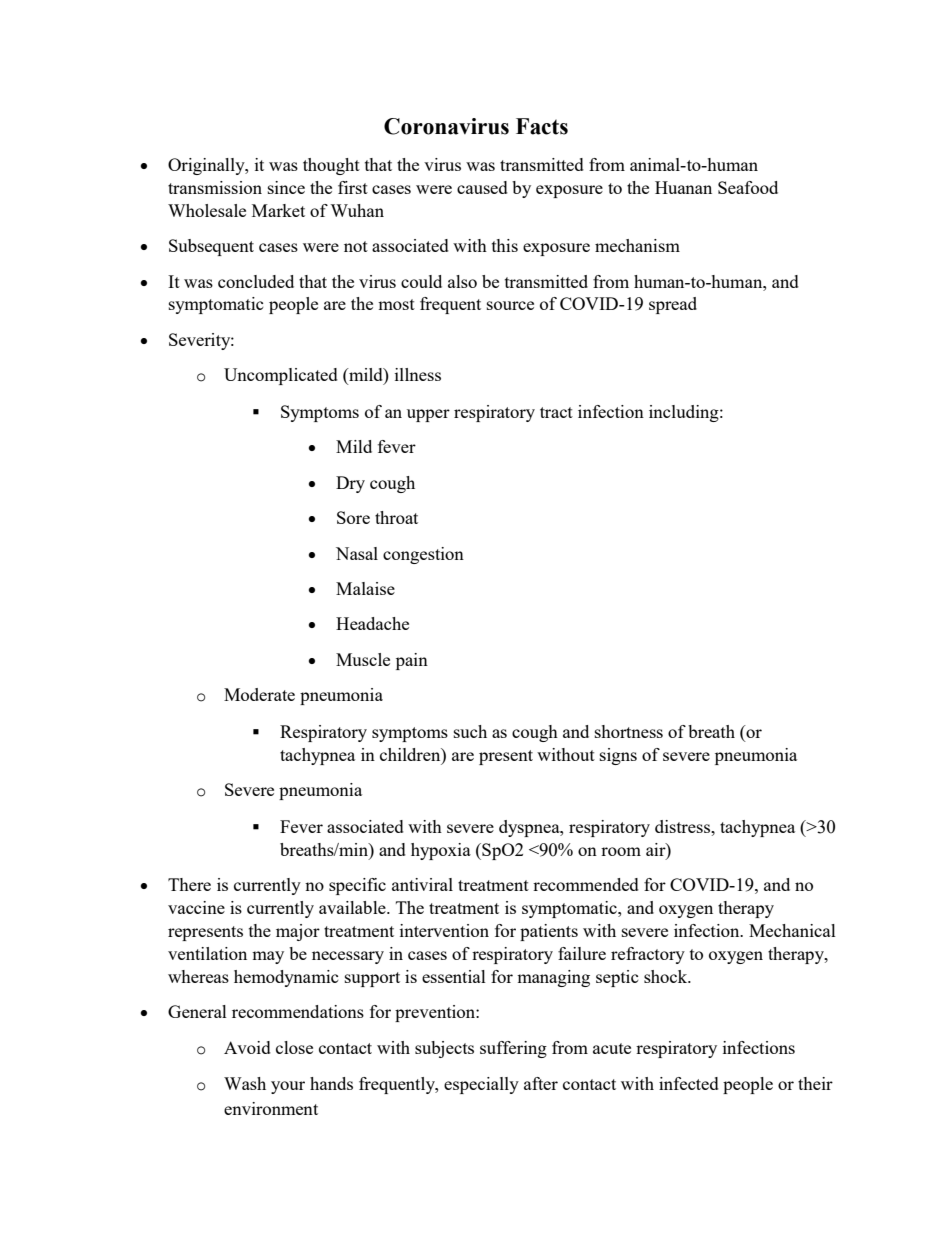 The image size is (952, 1233). Describe the element at coordinates (189, 884) in the screenshot. I see `There` at that location.
